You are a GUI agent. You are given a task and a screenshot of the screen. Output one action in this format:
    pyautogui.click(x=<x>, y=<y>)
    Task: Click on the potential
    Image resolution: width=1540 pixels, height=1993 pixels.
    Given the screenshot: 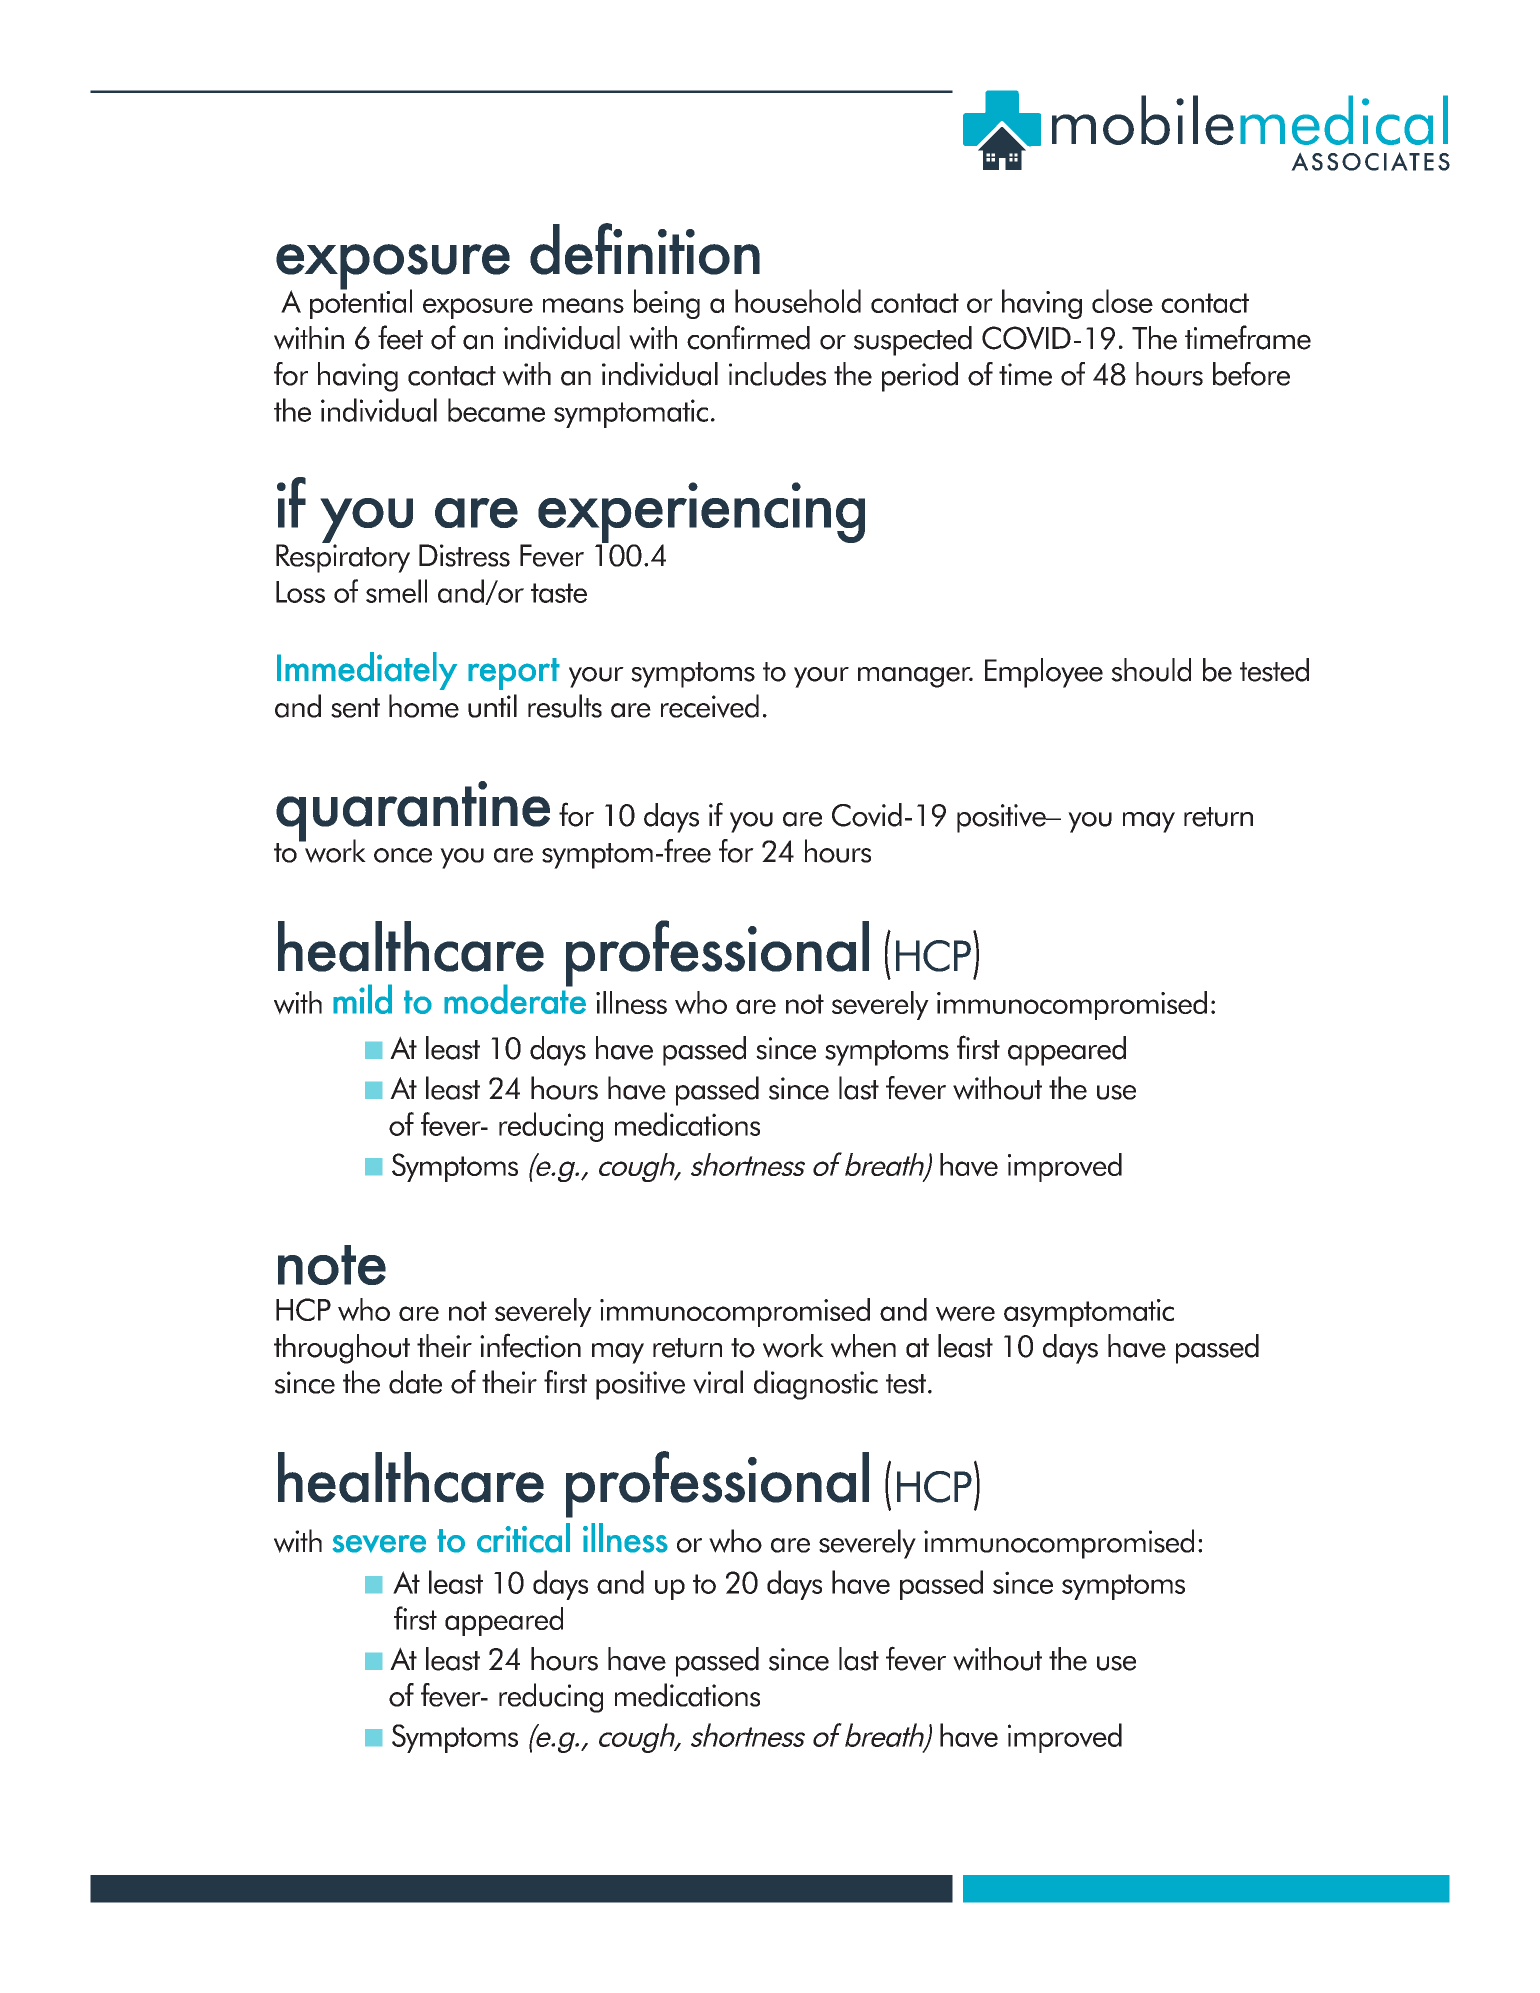 What is the action you would take?
    pyautogui.click(x=361, y=303)
